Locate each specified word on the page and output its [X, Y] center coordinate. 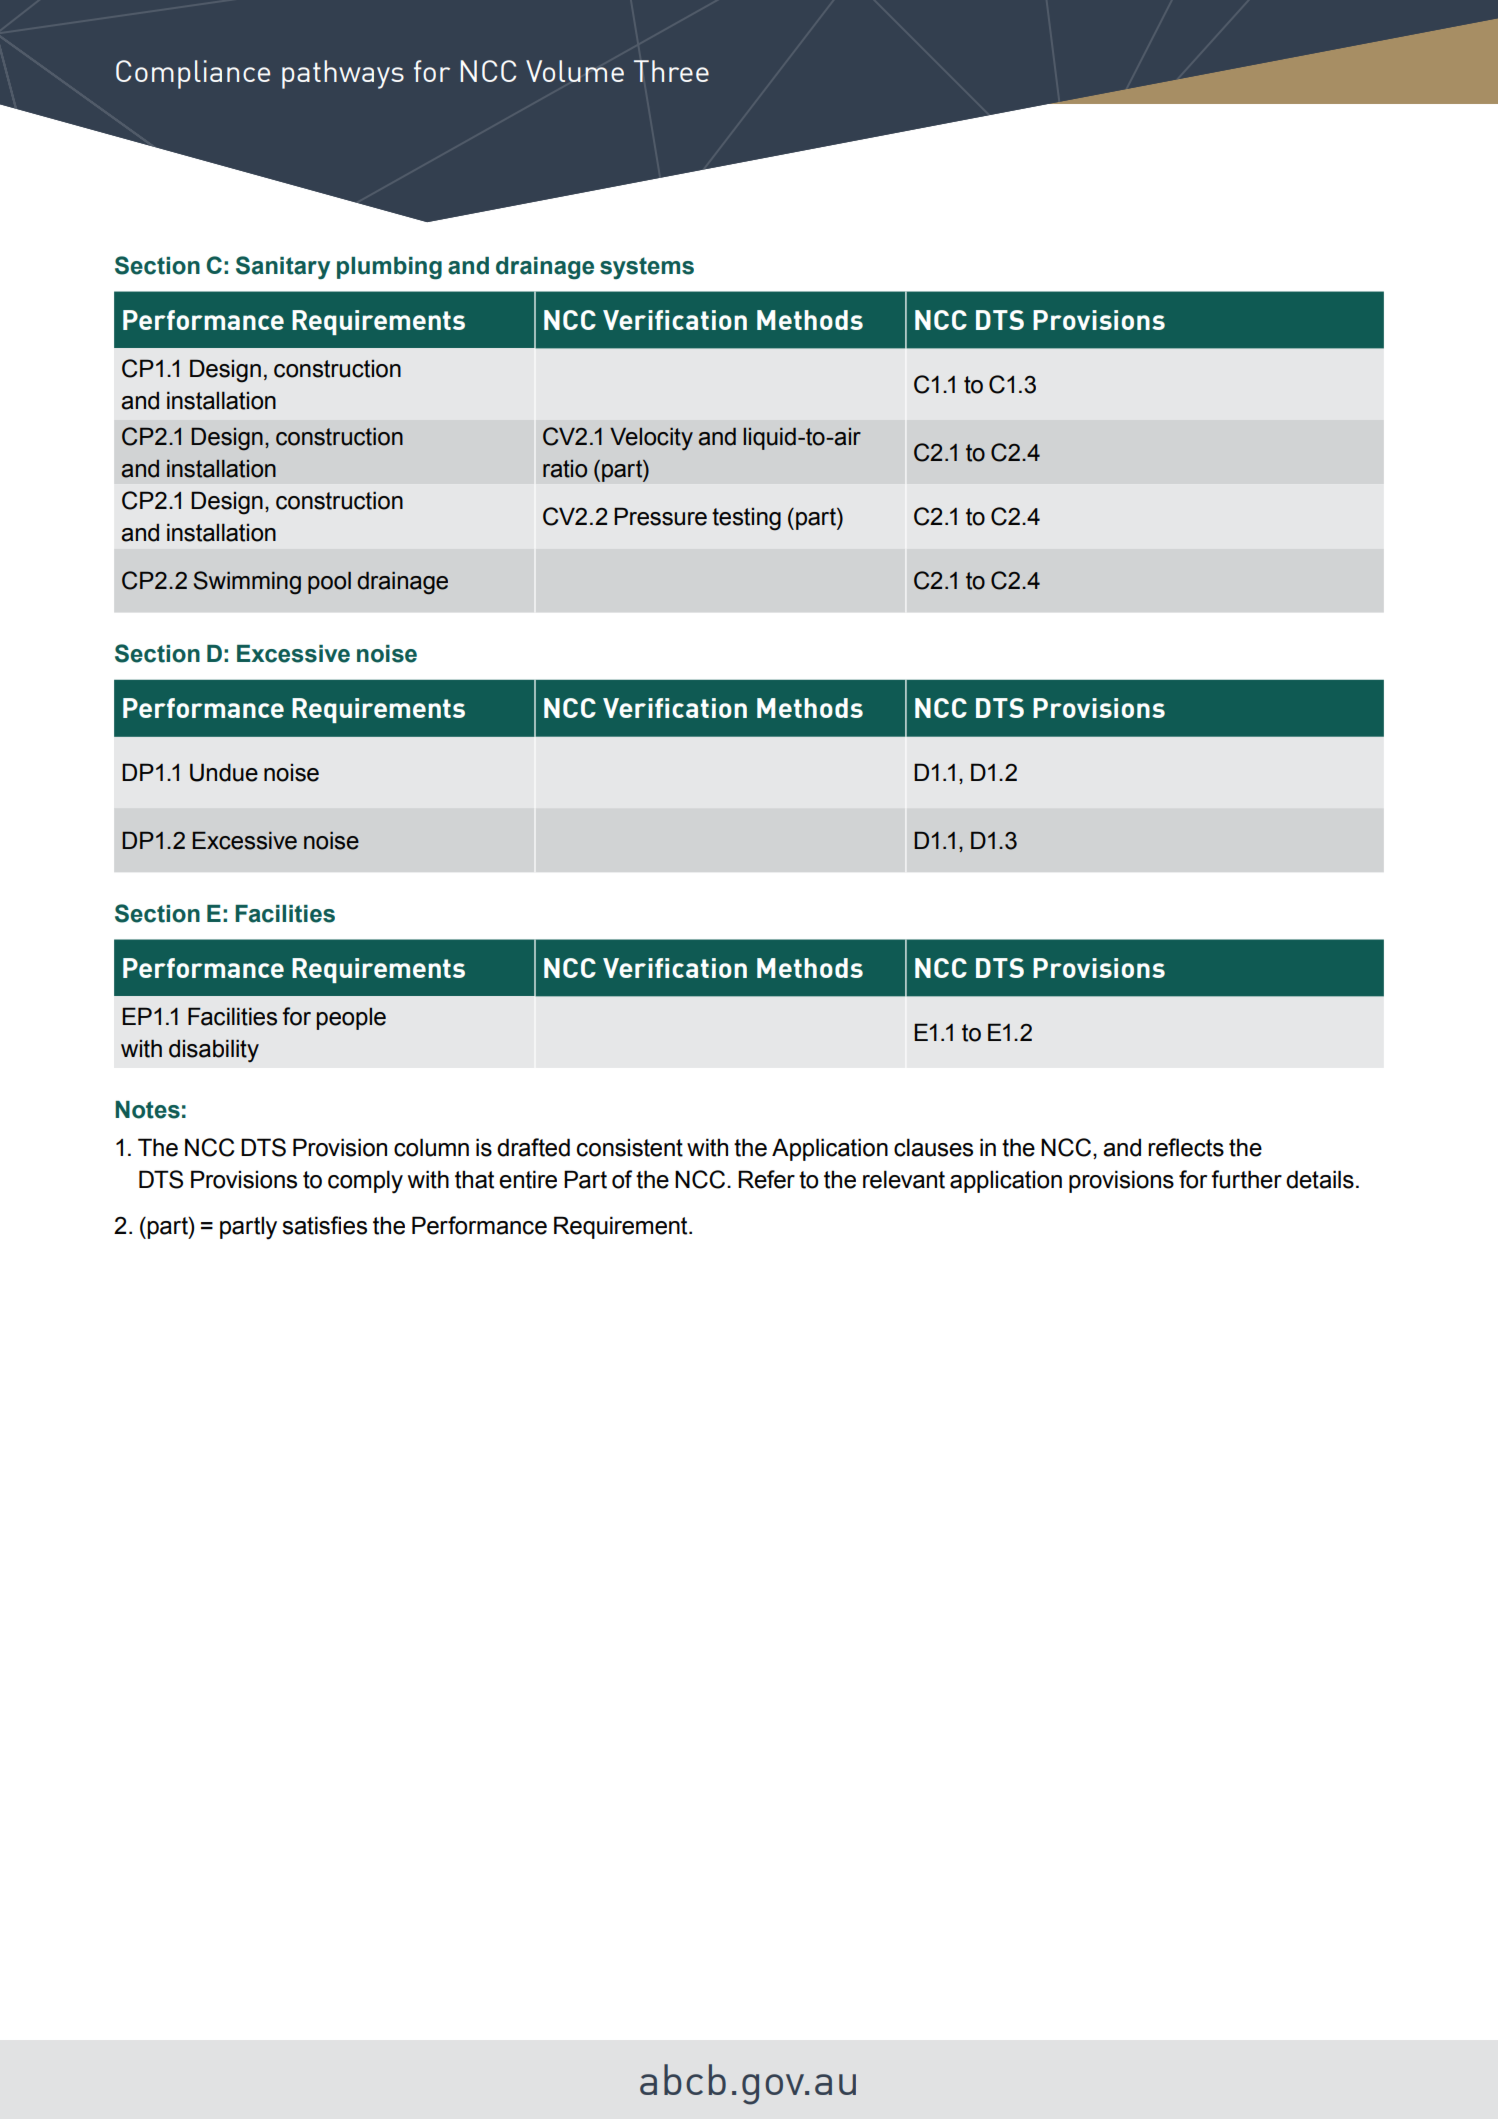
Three [671, 71]
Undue [224, 772]
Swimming [247, 583]
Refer [766, 1179]
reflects [1186, 1147]
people [351, 1019]
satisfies [324, 1225]
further [1246, 1179]
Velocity [651, 439]
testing [746, 519]
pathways [343, 74]
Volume [575, 71]
